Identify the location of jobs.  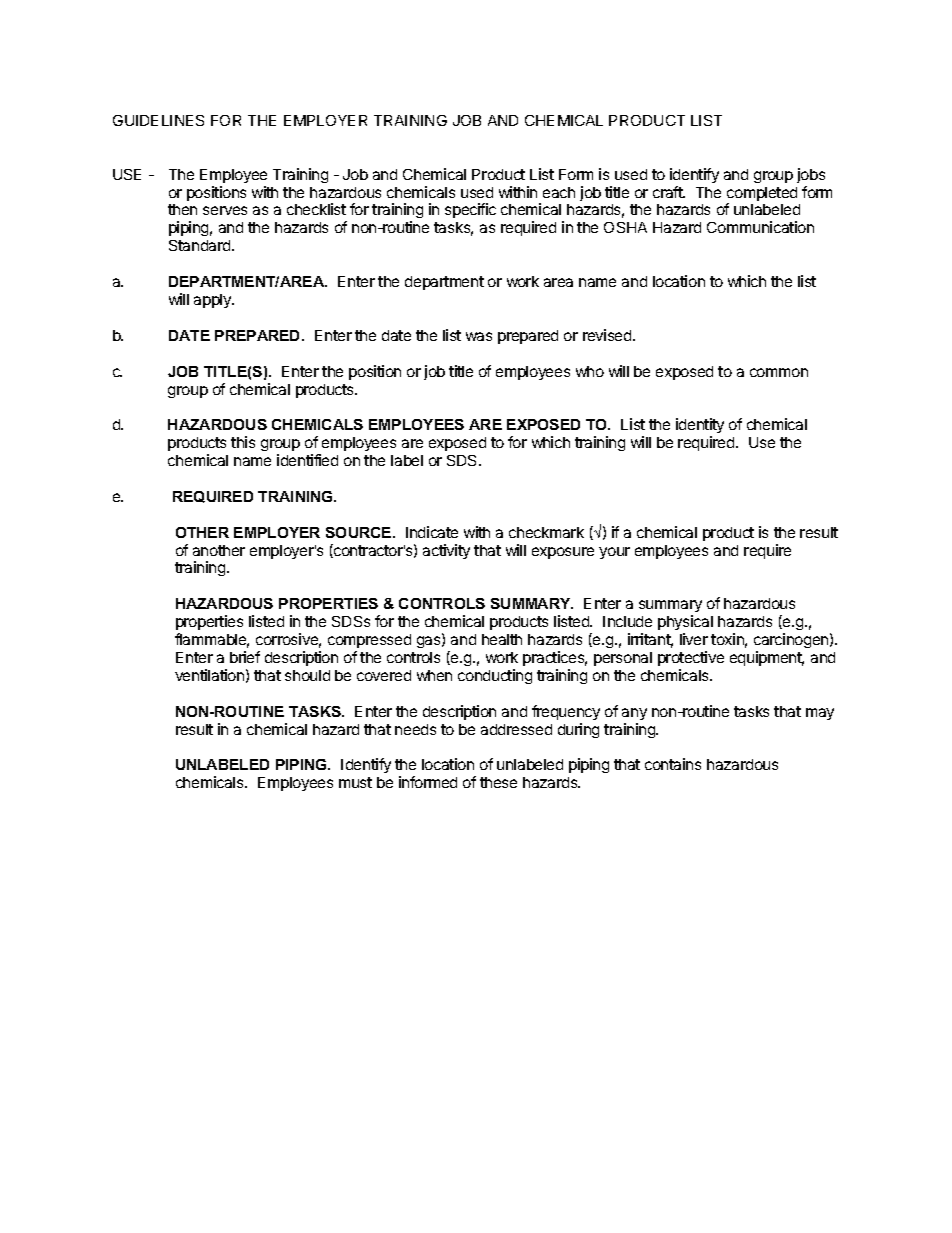
(811, 175).
